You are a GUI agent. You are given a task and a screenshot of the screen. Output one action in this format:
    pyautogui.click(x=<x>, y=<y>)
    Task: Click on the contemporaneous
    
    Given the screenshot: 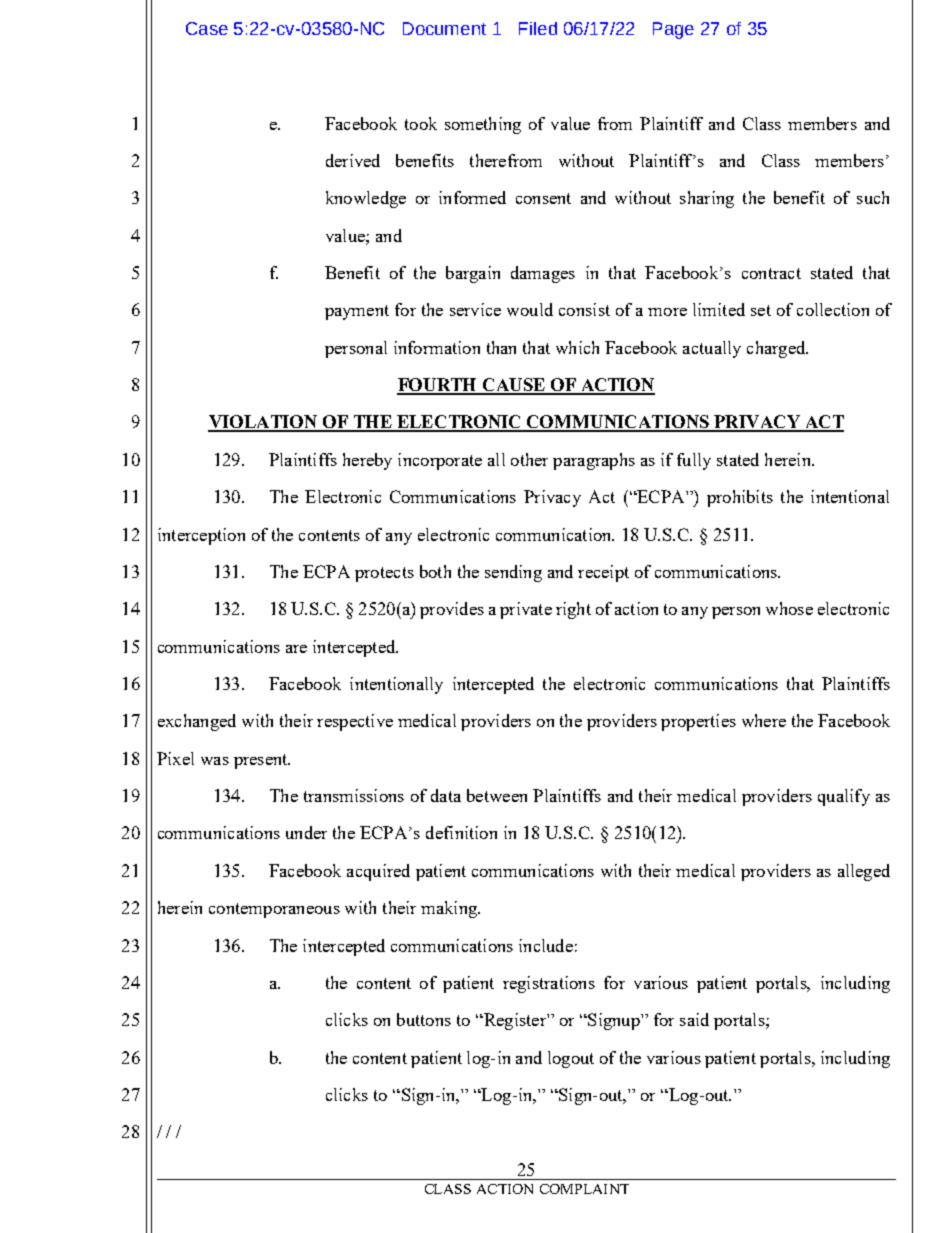 What is the action you would take?
    pyautogui.click(x=274, y=910)
